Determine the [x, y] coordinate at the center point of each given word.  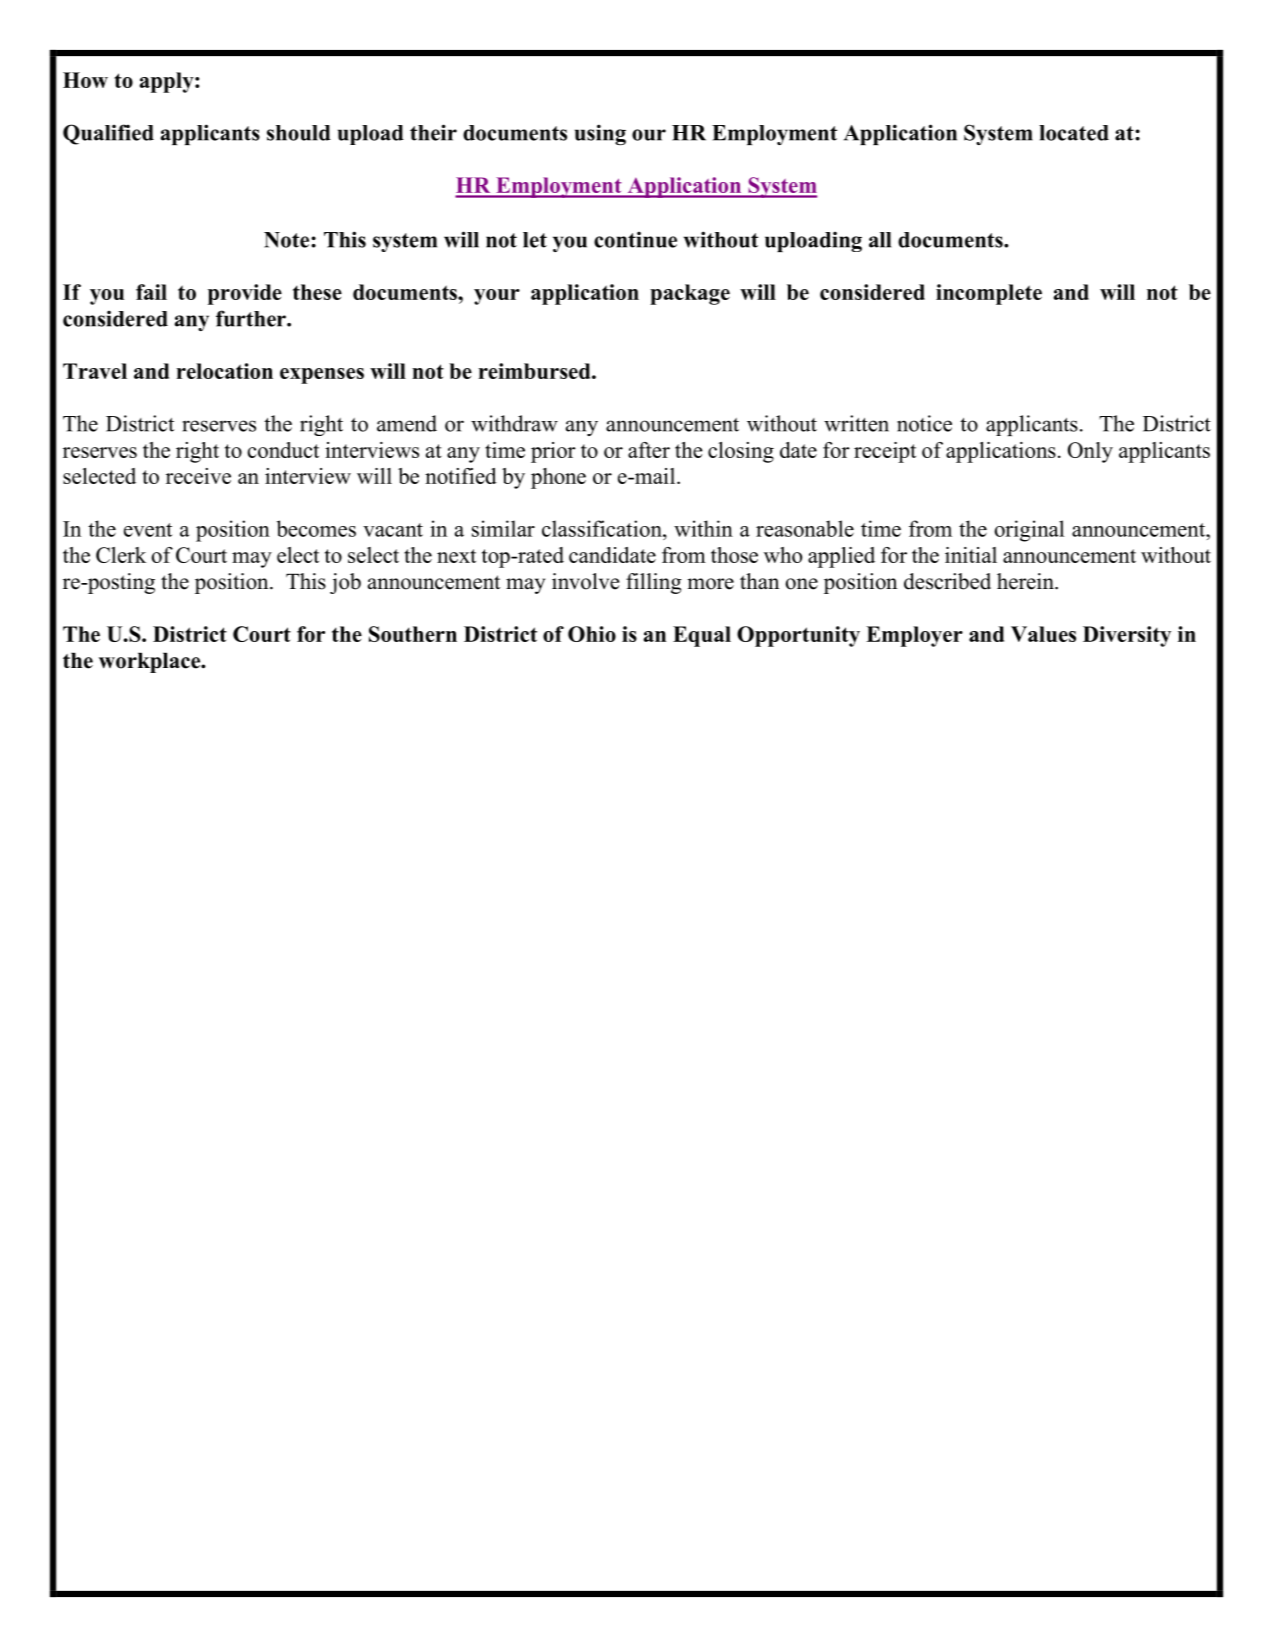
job [345, 583]
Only [1090, 452]
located [1074, 133]
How [85, 80]
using [600, 134]
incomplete [989, 294]
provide [245, 294]
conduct [283, 450]
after [649, 450]
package [690, 294]
